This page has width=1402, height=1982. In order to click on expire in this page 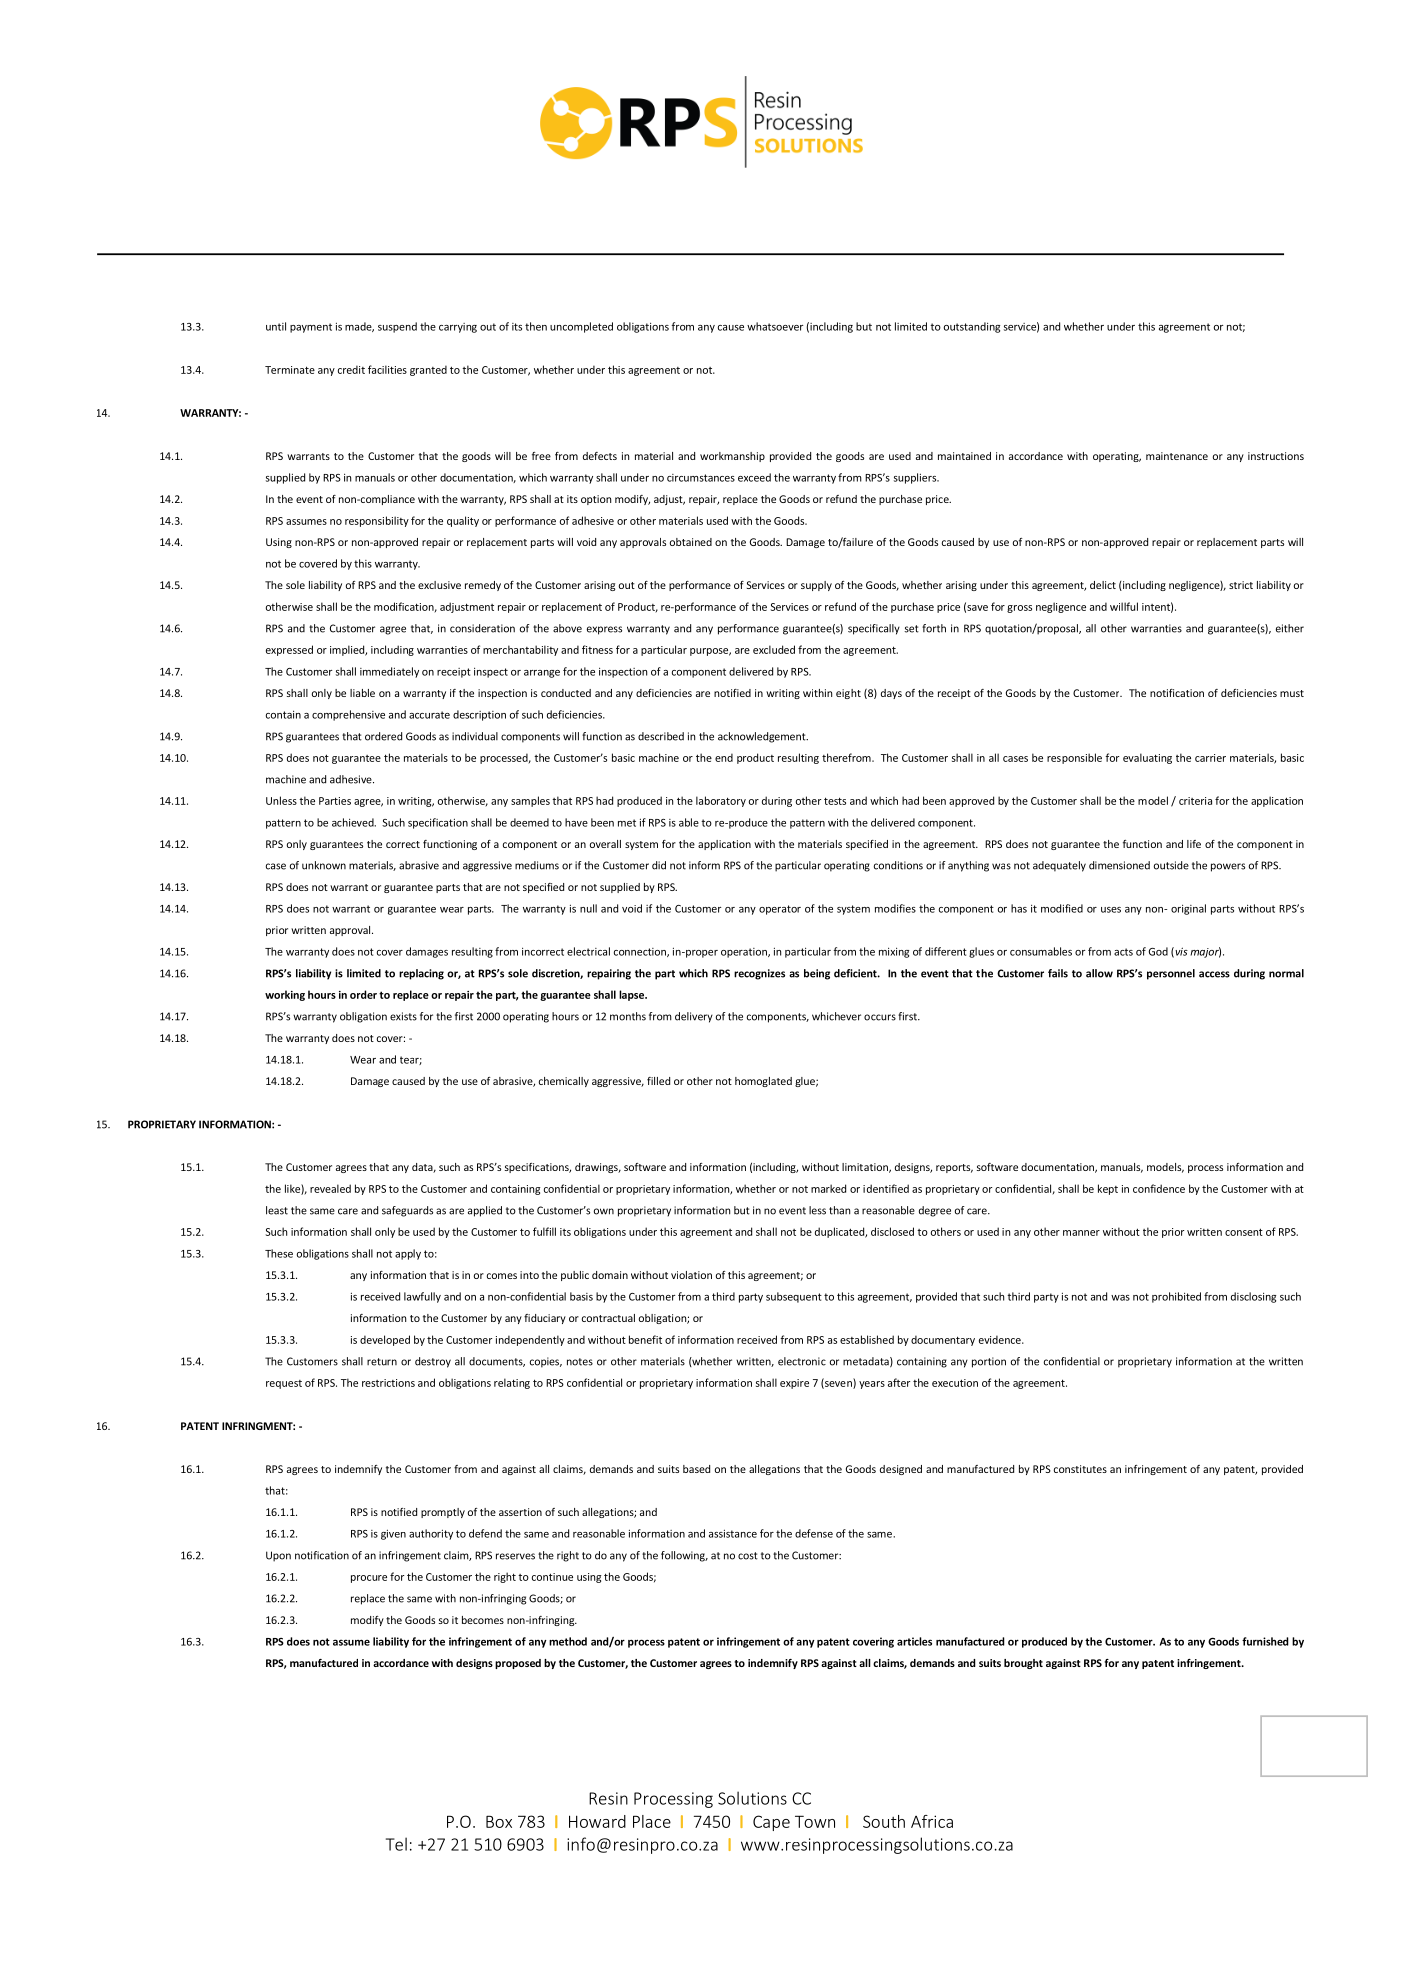, I will do `click(794, 1384)`.
